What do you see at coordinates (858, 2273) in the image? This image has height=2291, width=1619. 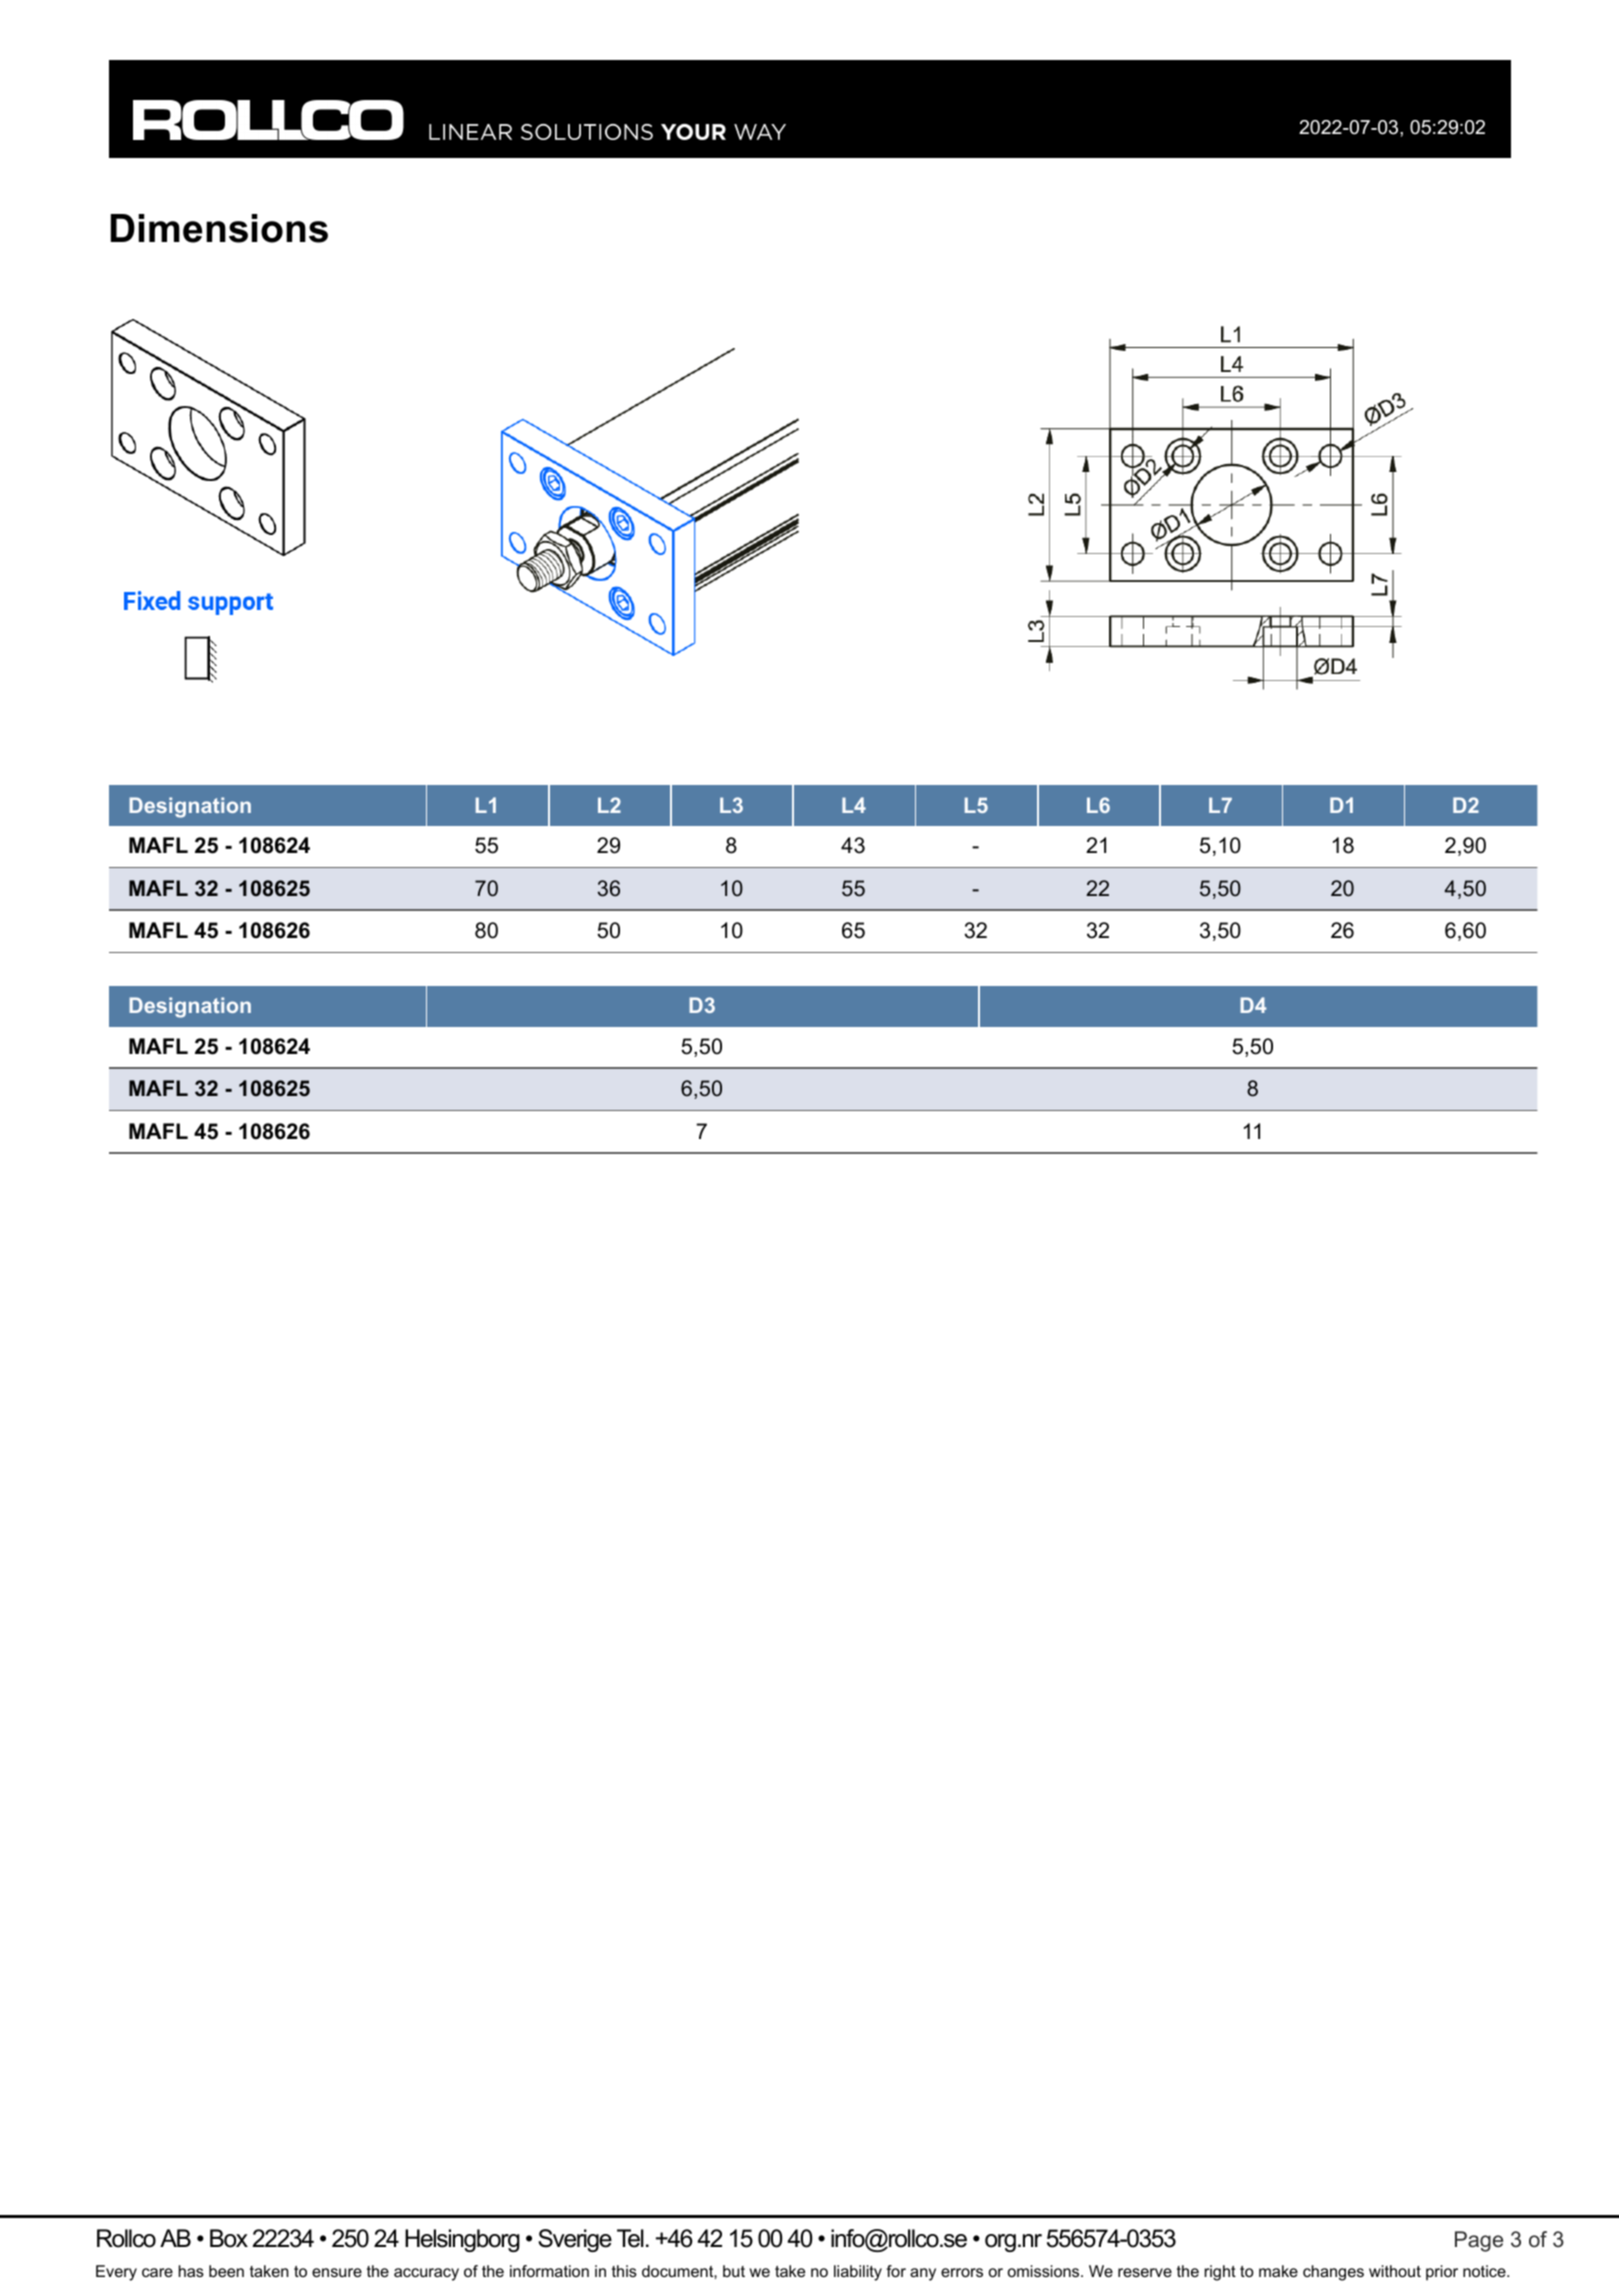 I see `liability` at bounding box center [858, 2273].
